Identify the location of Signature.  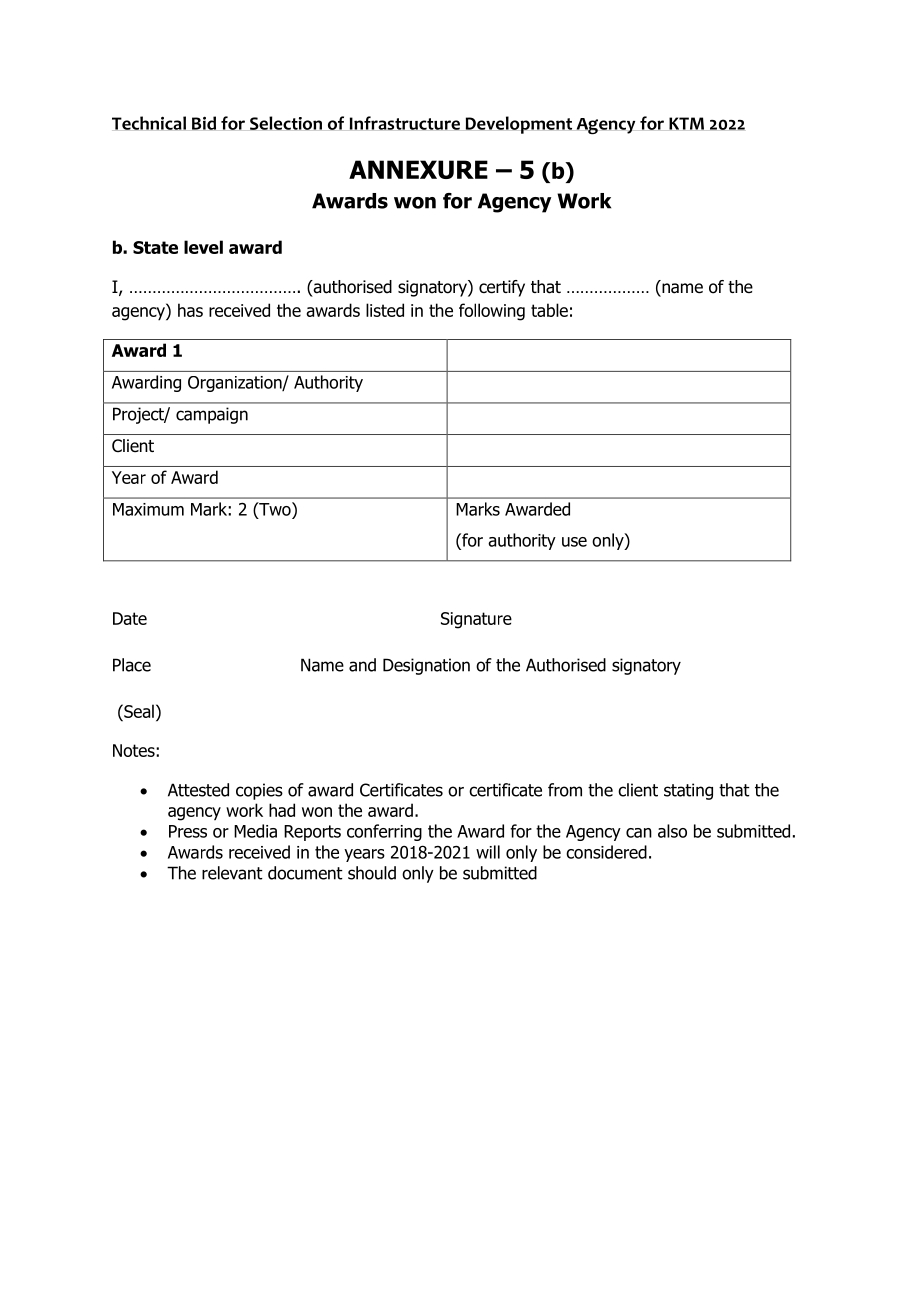
(476, 620).
